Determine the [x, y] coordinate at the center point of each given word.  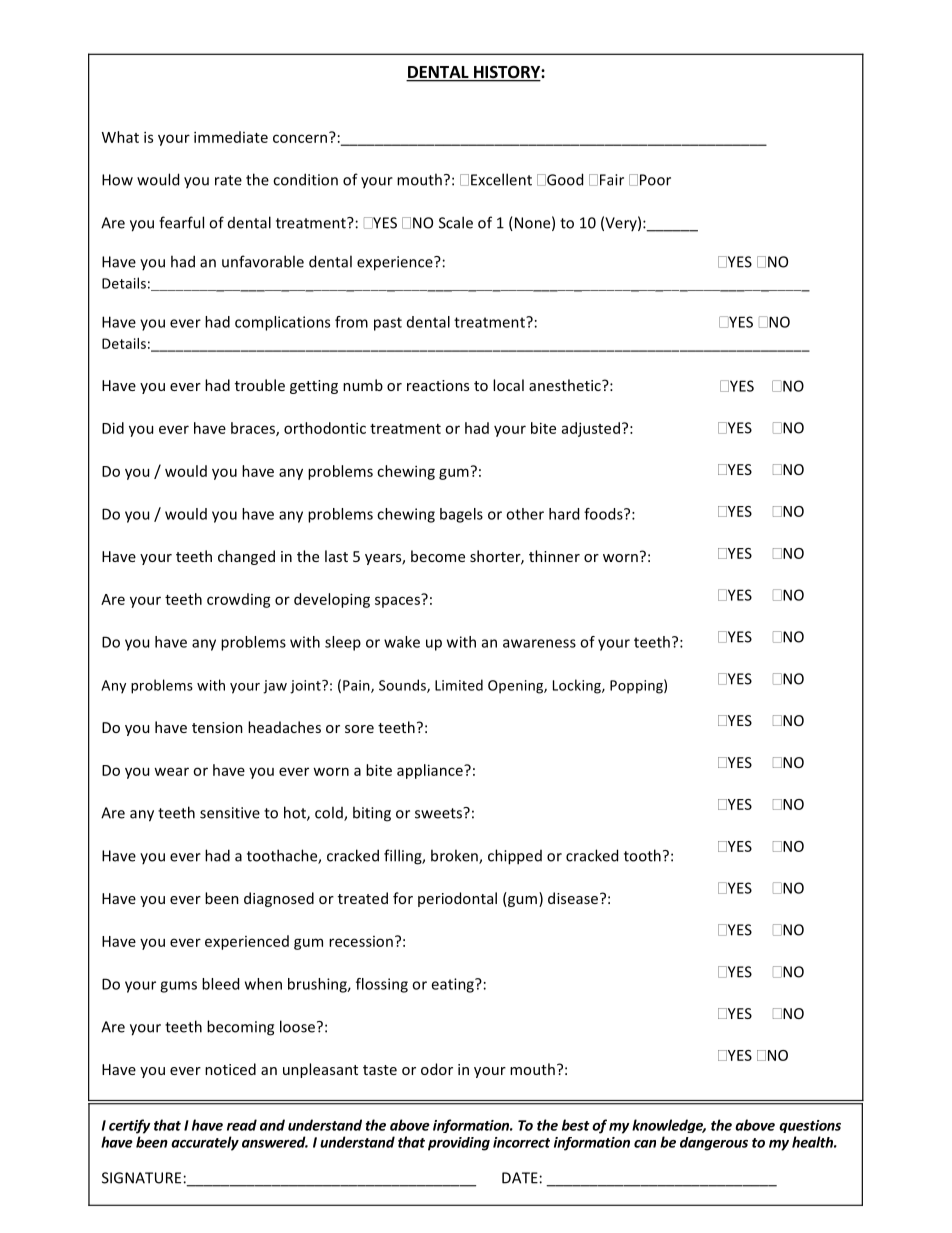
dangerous [714, 1144]
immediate [231, 137]
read [242, 1125]
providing [459, 1144]
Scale [456, 222]
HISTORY [506, 73]
